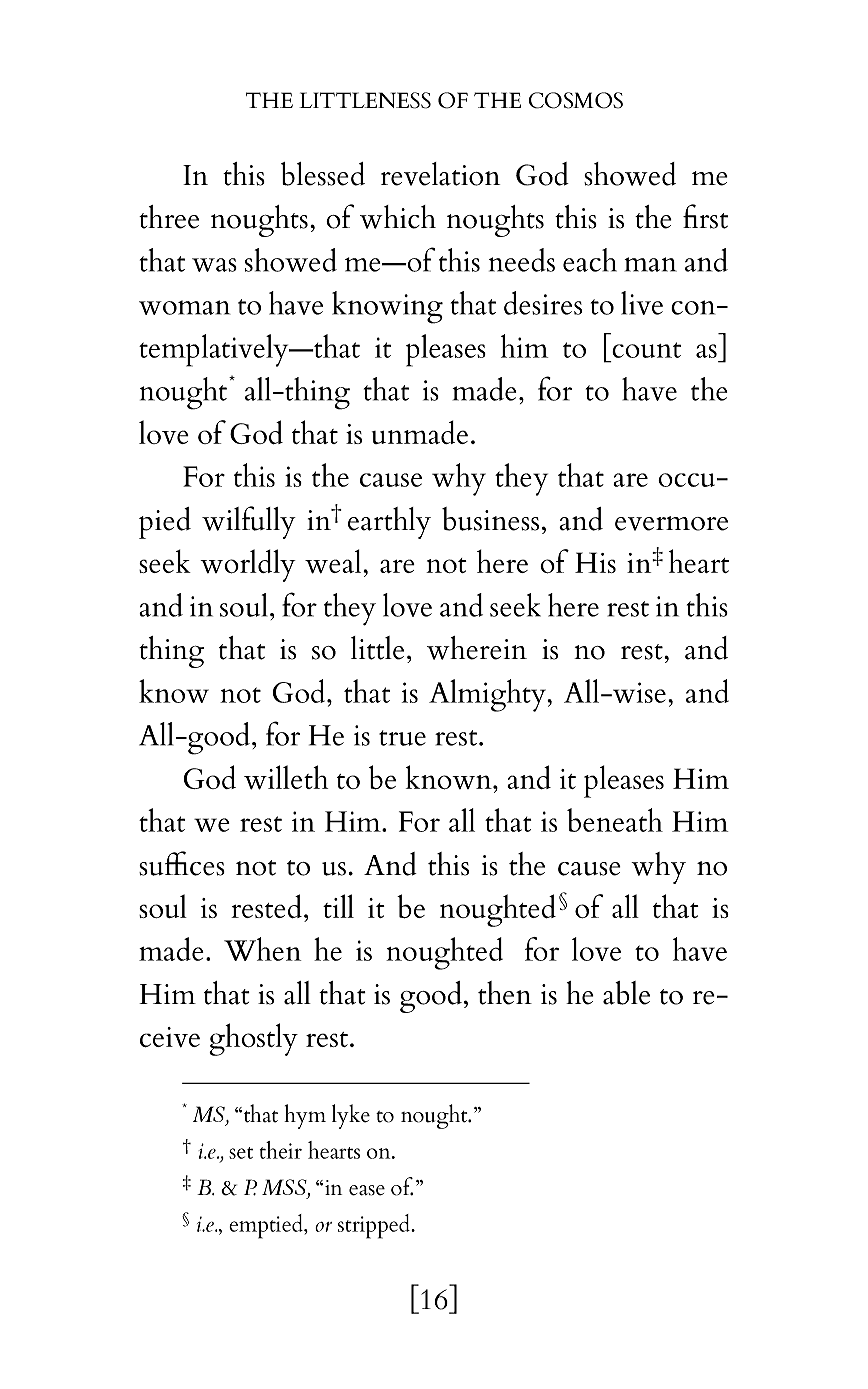  I want to click on evermore, so click(671, 523).
